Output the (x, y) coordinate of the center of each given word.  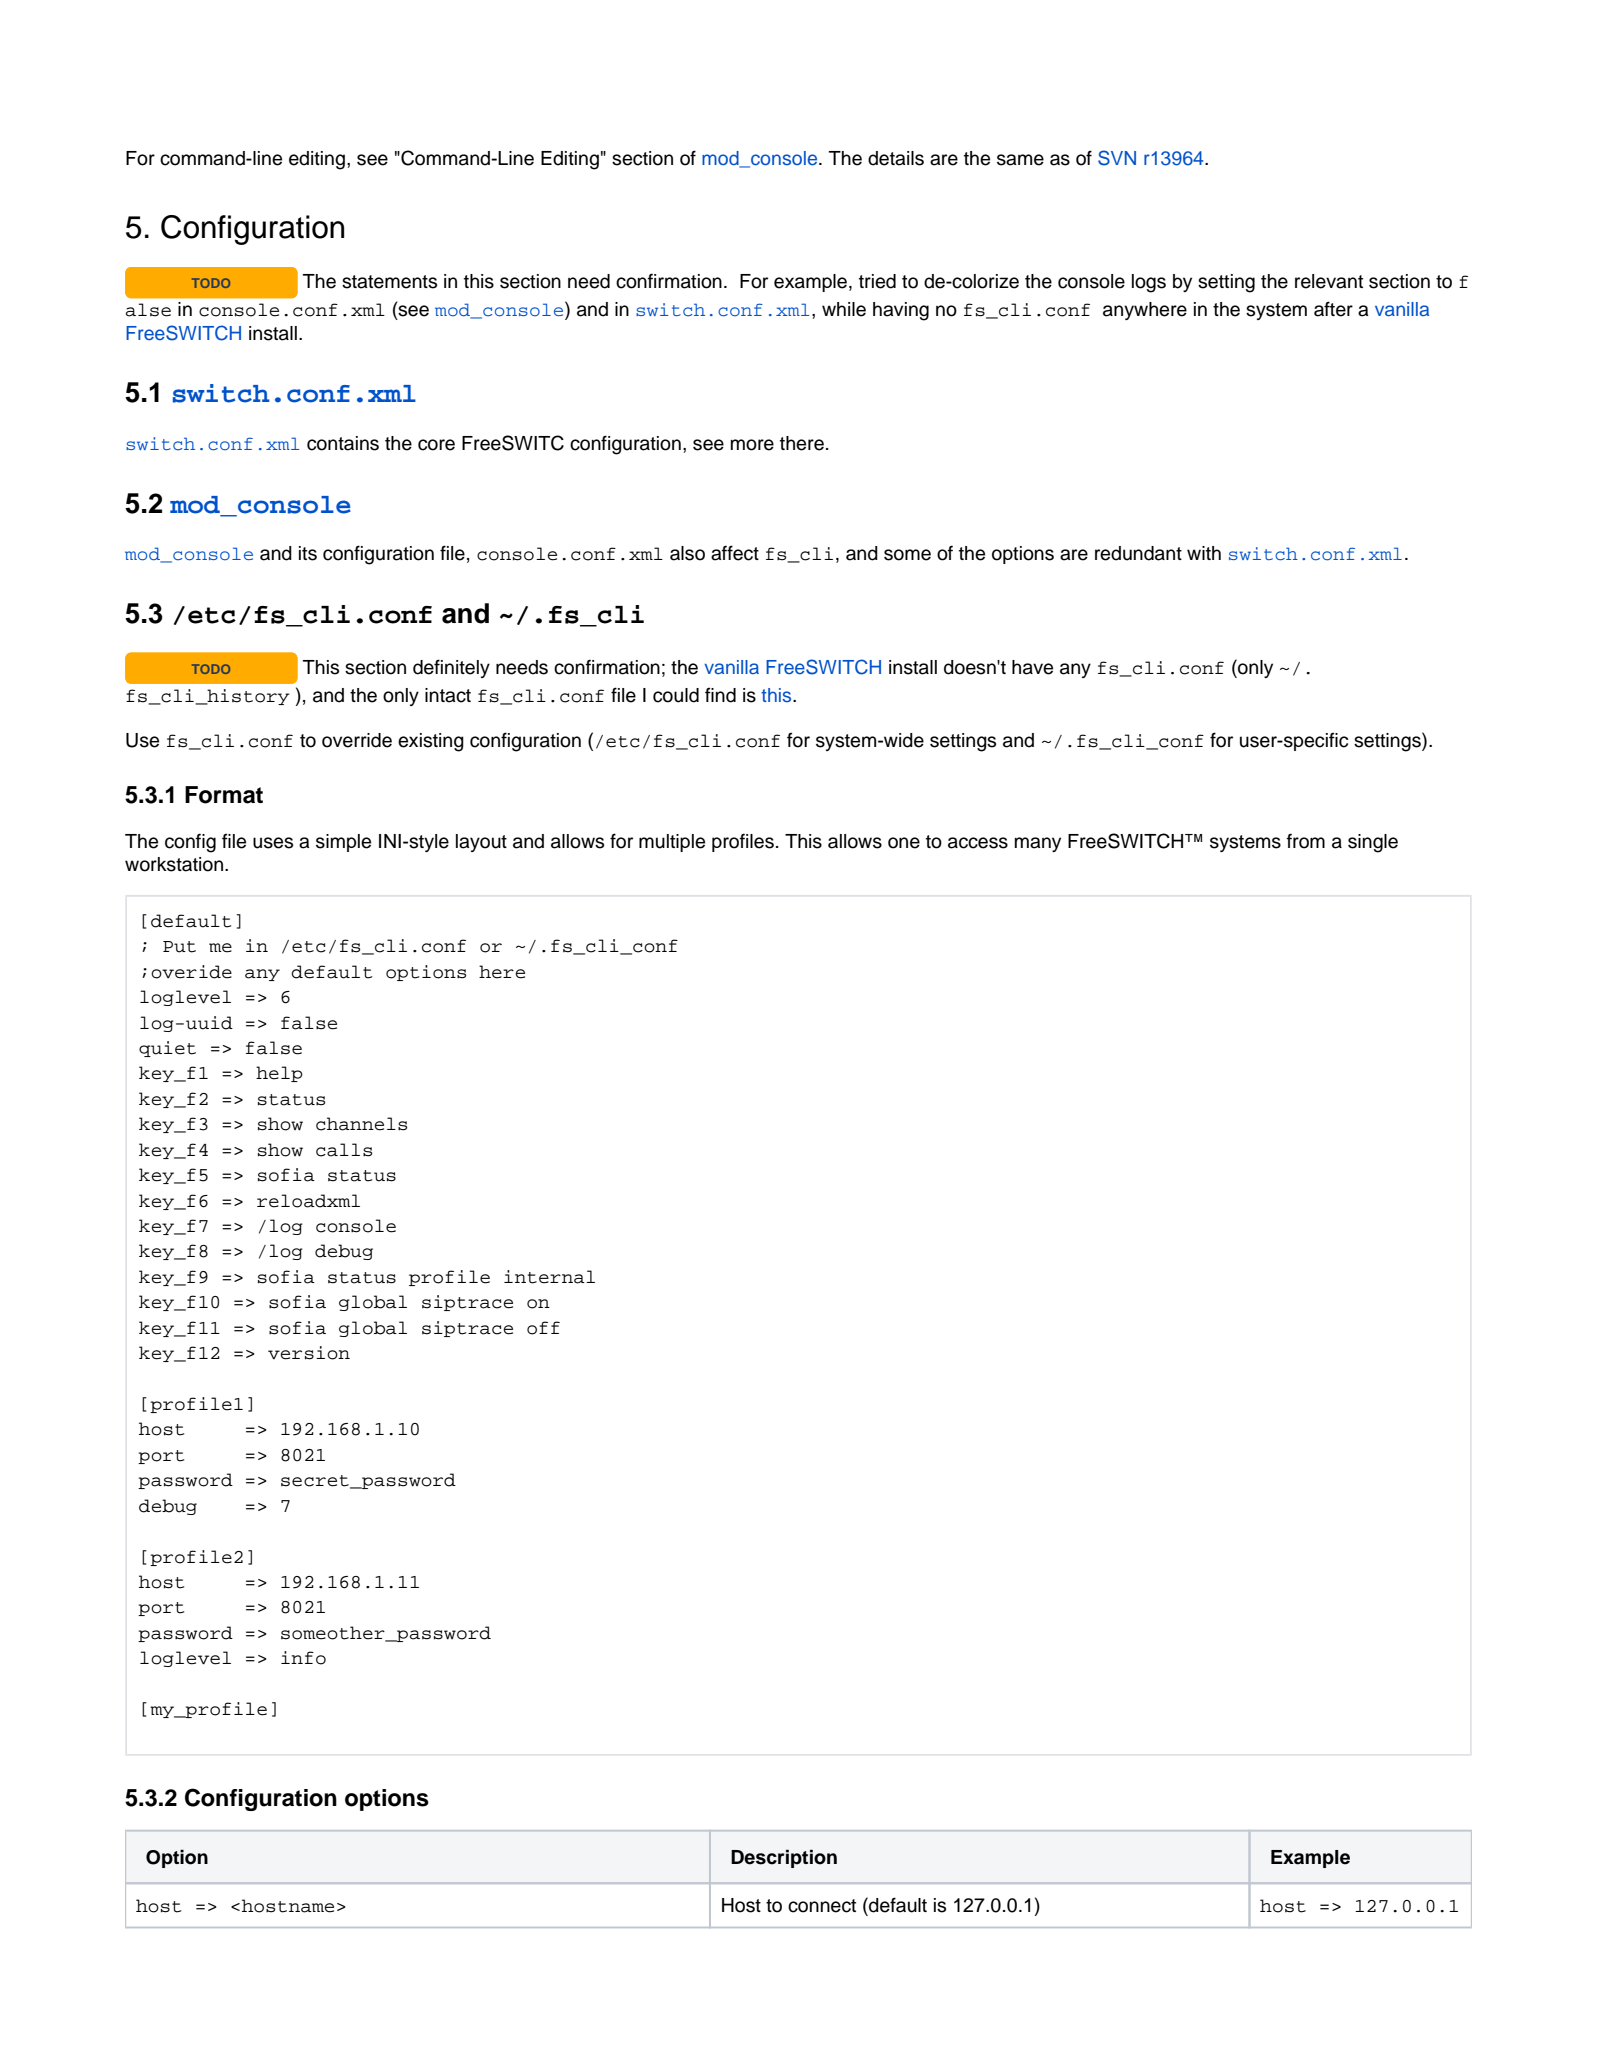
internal (549, 1277)
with (1204, 553)
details (896, 158)
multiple (672, 843)
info (303, 1658)
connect (822, 1906)
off (543, 1328)
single (1373, 843)
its (308, 553)
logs (1149, 283)
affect (735, 553)
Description (784, 1858)
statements (389, 282)
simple (343, 843)
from (1306, 841)
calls (344, 1150)
